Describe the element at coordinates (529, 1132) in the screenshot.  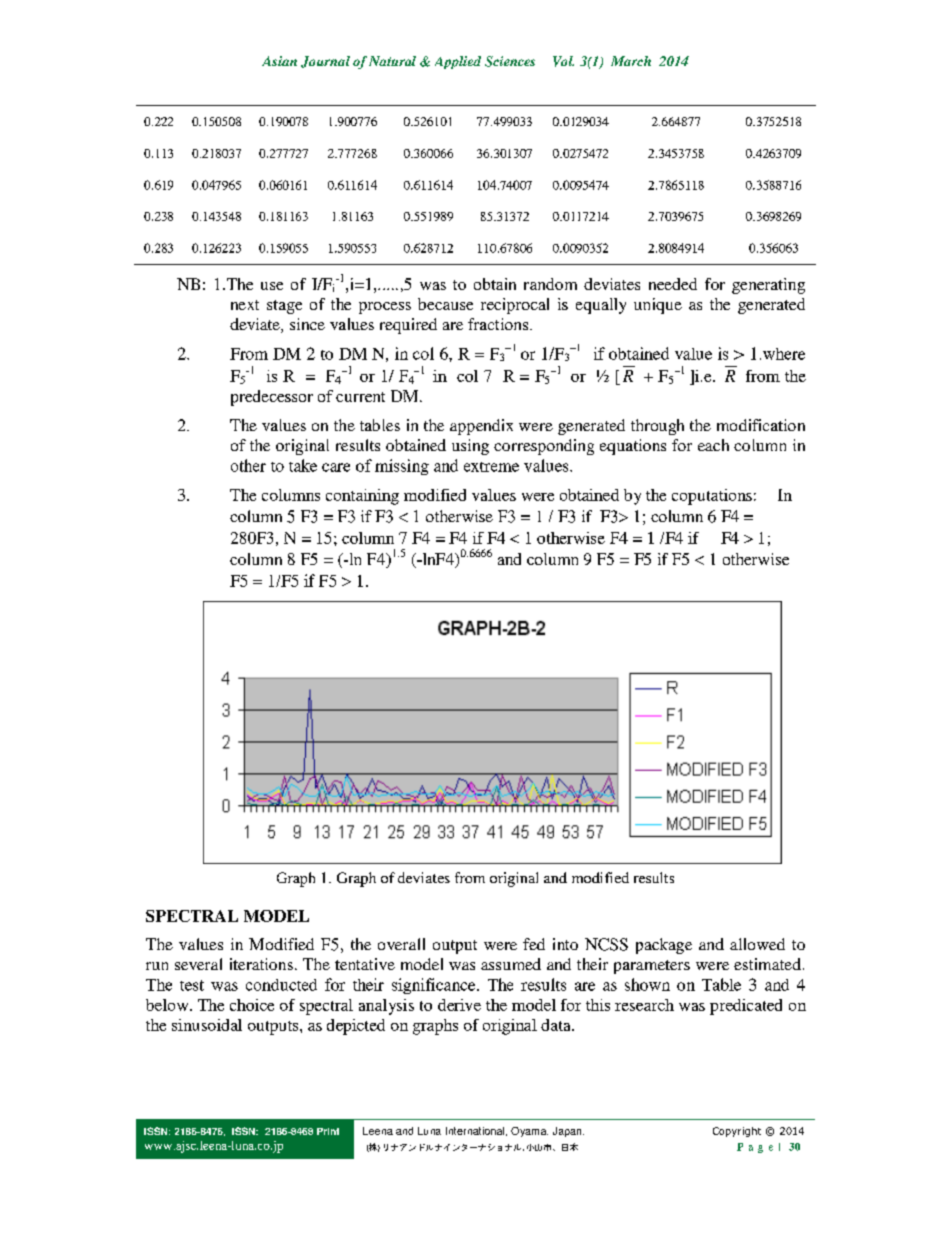
I see `Oyama` at that location.
